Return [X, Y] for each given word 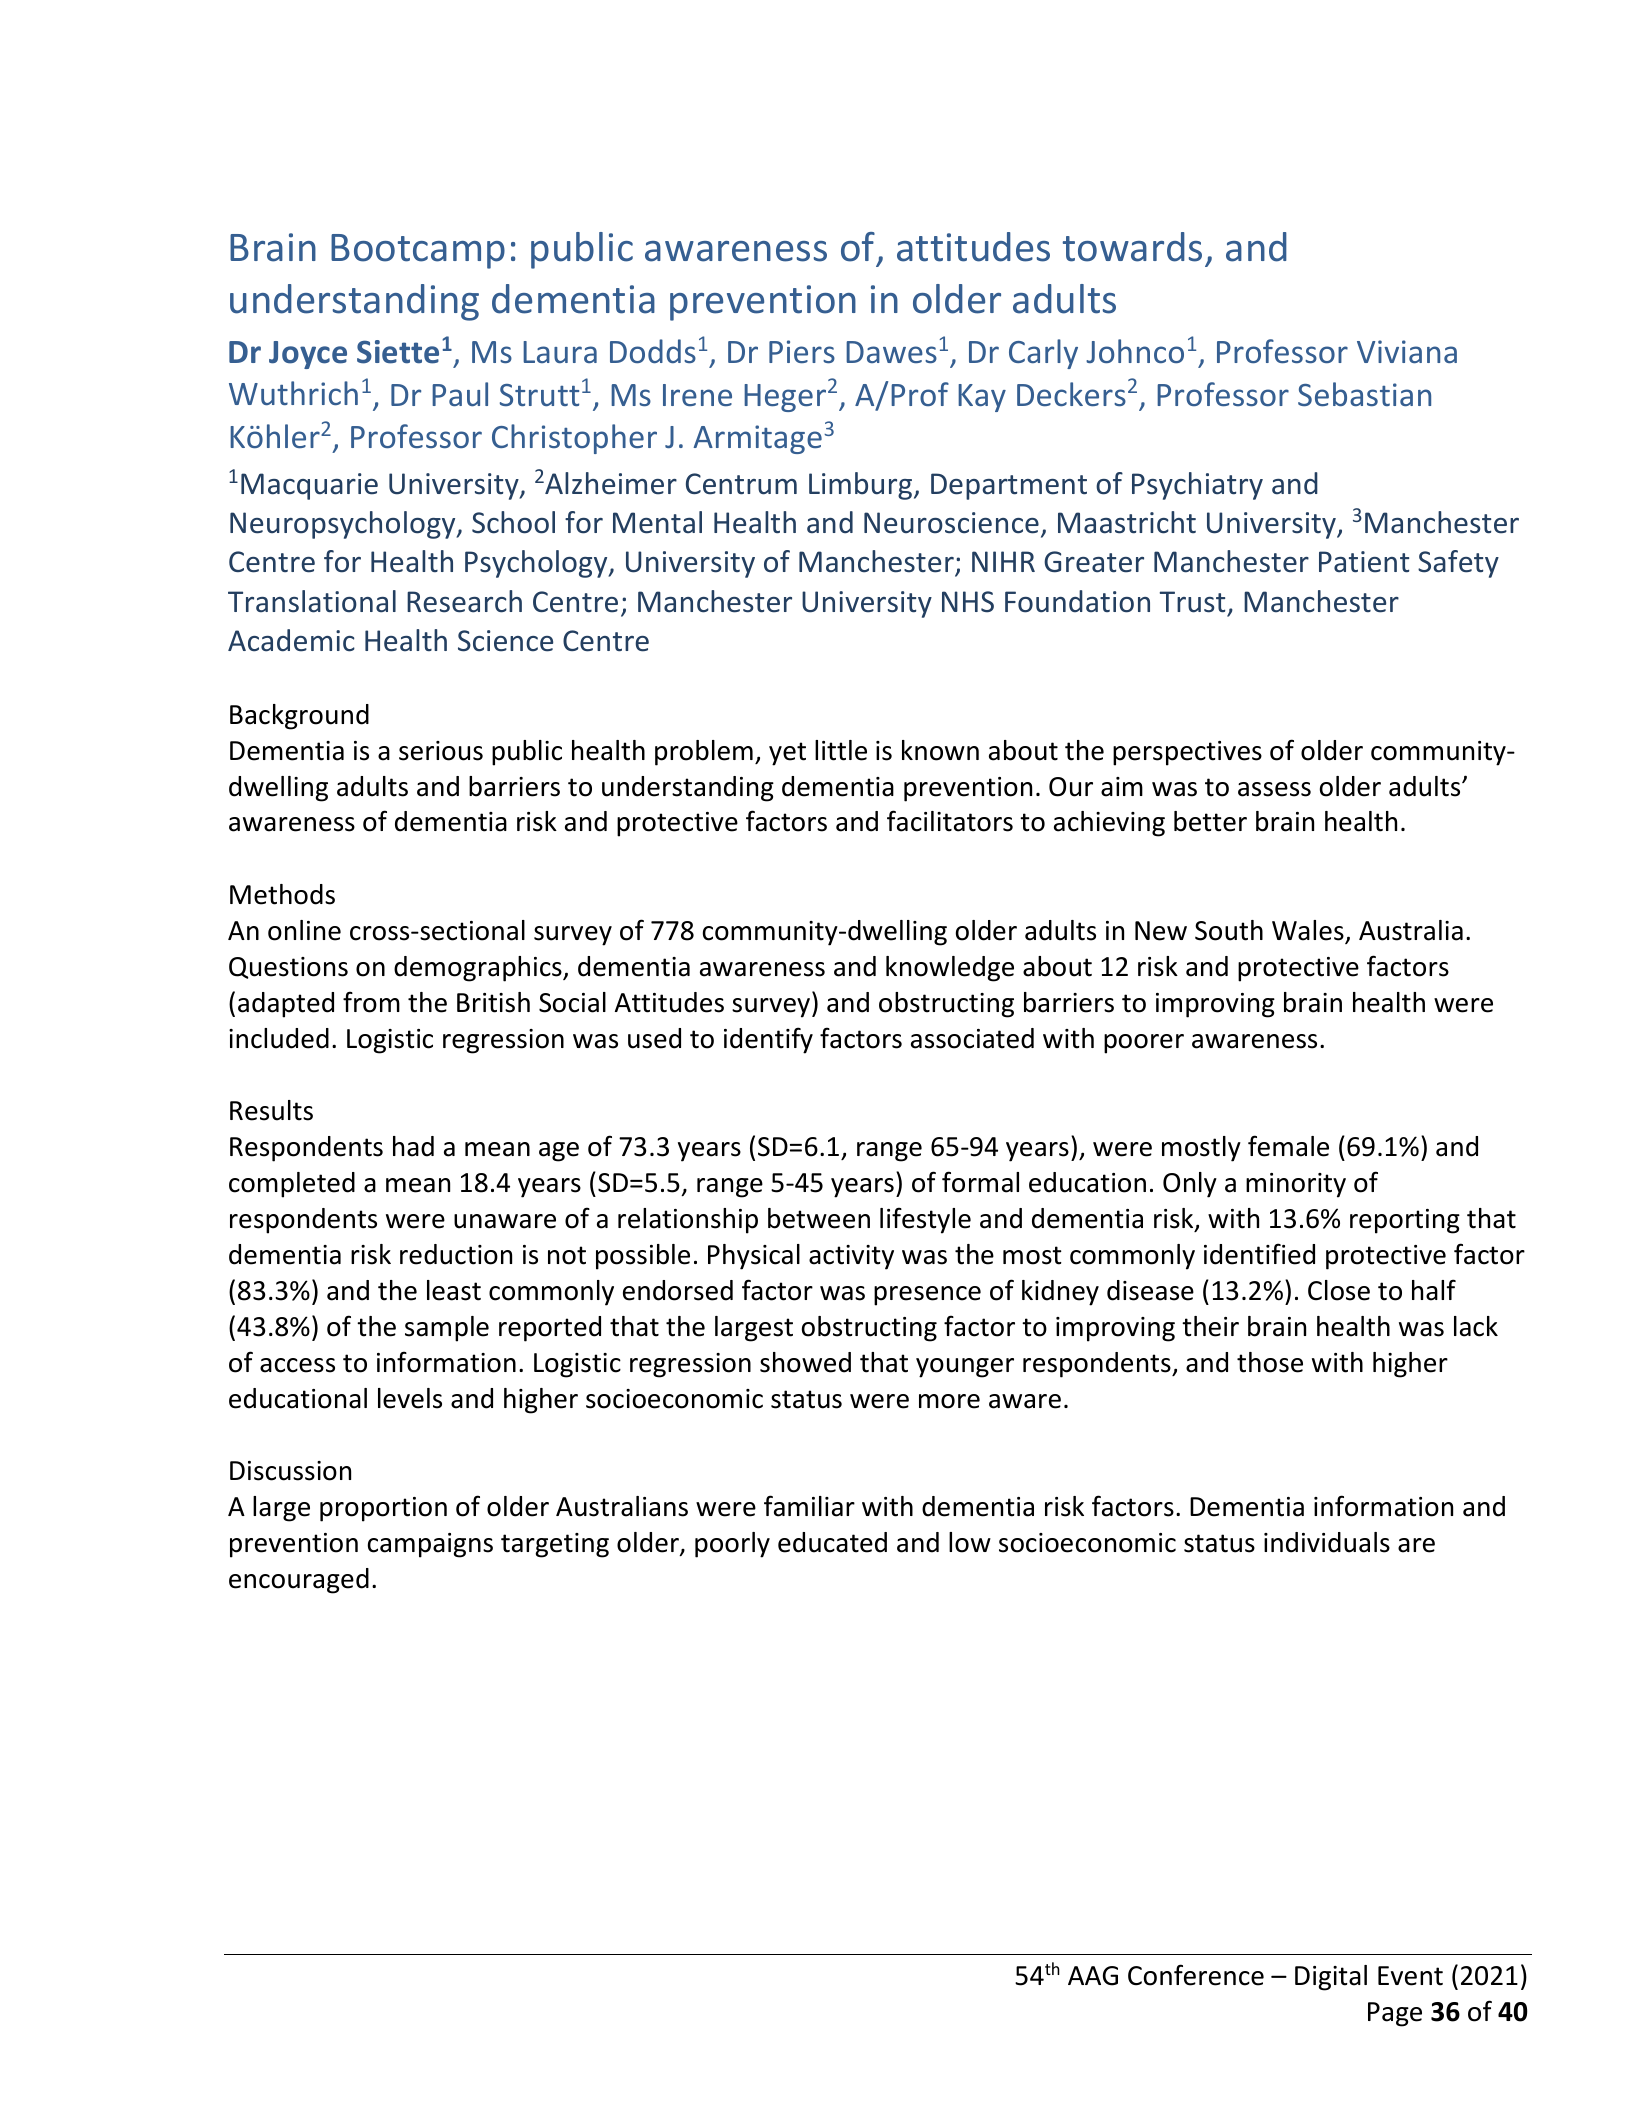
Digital [1331, 1978]
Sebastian [1364, 394]
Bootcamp [418, 251]
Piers [802, 352]
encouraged [299, 1581]
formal [980, 1182]
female [1288, 1146]
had [413, 1146]
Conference [1196, 1975]
